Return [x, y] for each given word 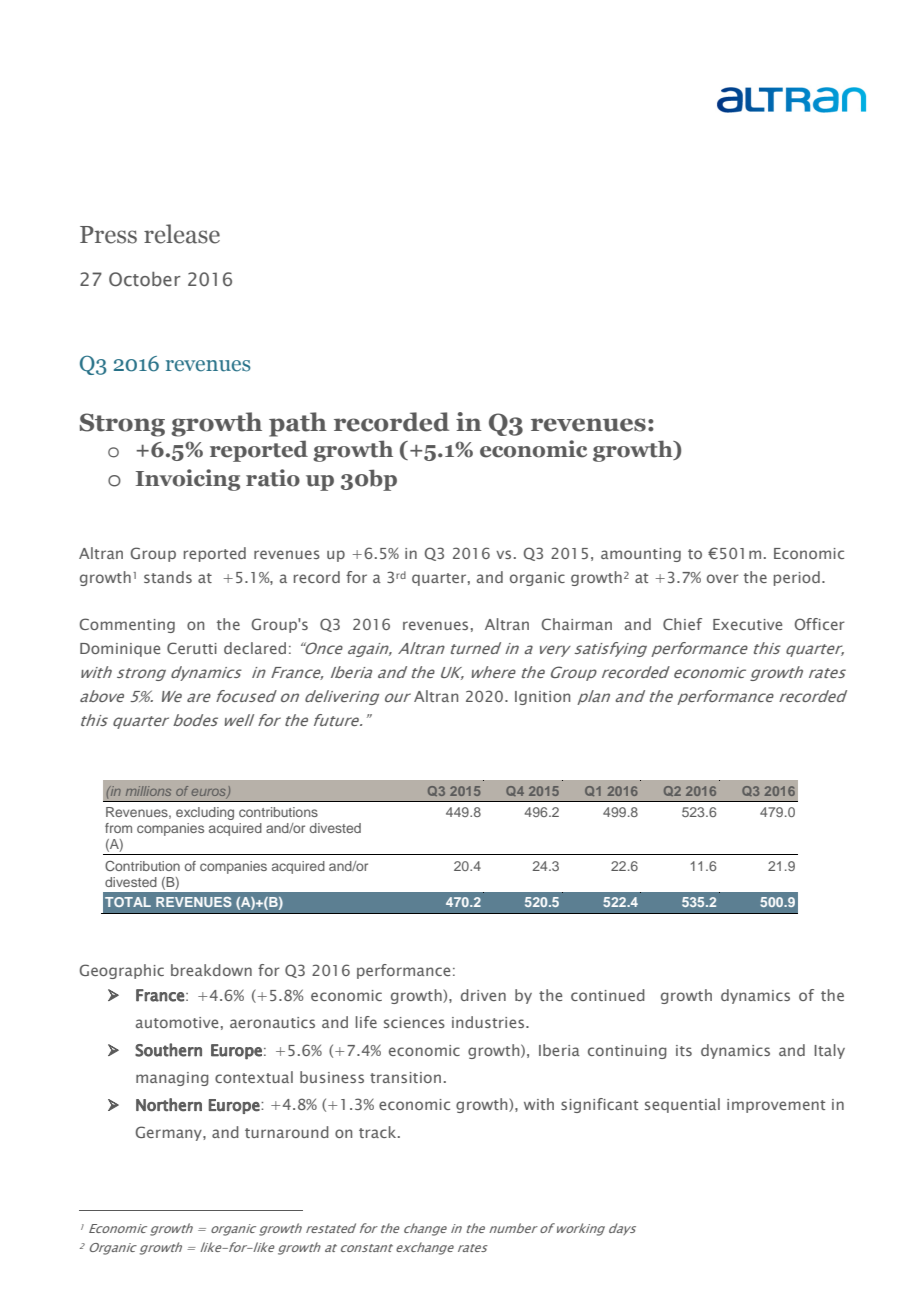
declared [255, 648]
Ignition [542, 698]
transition [405, 1077]
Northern [169, 1105]
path [298, 424]
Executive [747, 624]
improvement [776, 1106]
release [182, 234]
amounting [641, 555]
